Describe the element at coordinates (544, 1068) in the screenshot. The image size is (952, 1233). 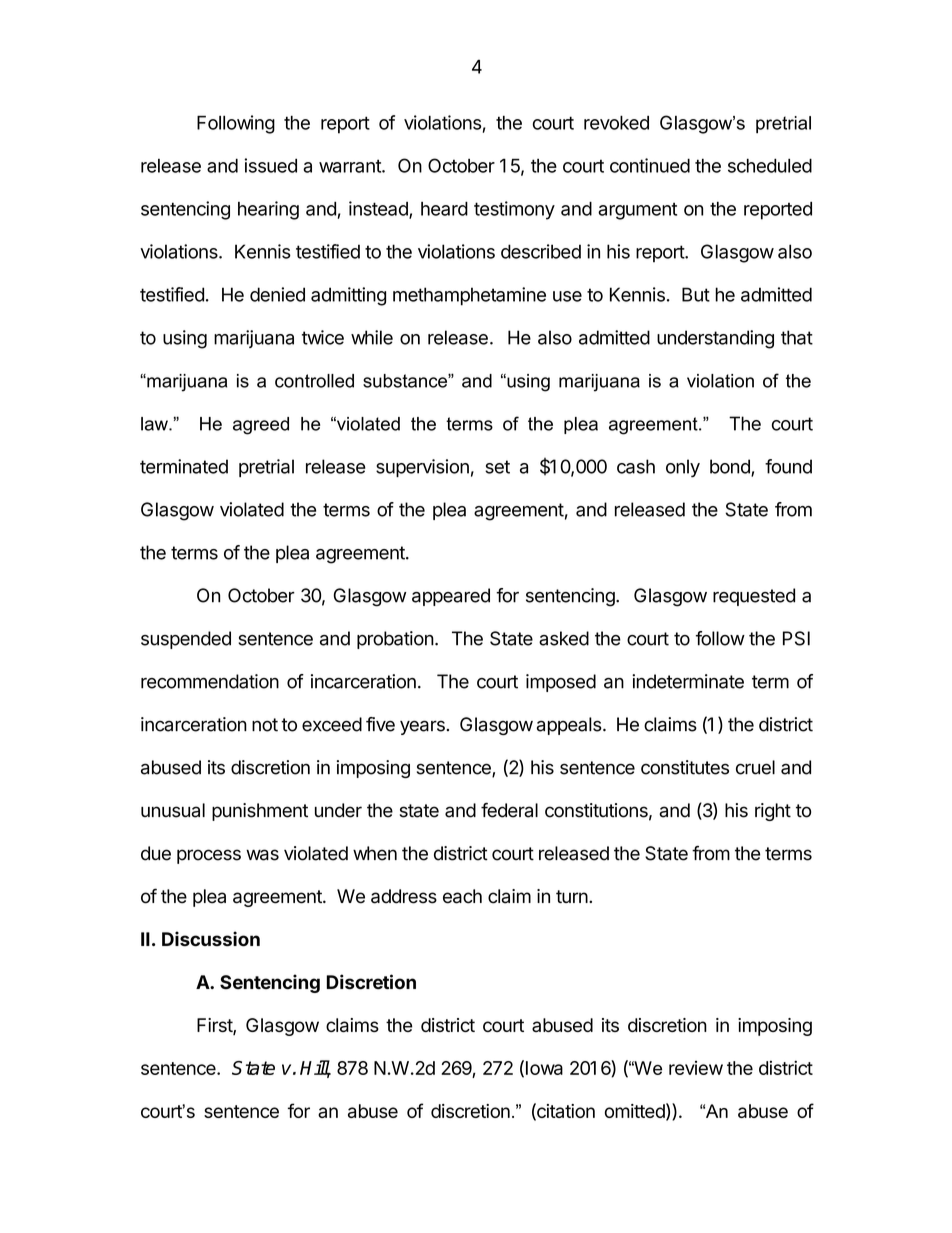
I see `Iowa` at that location.
